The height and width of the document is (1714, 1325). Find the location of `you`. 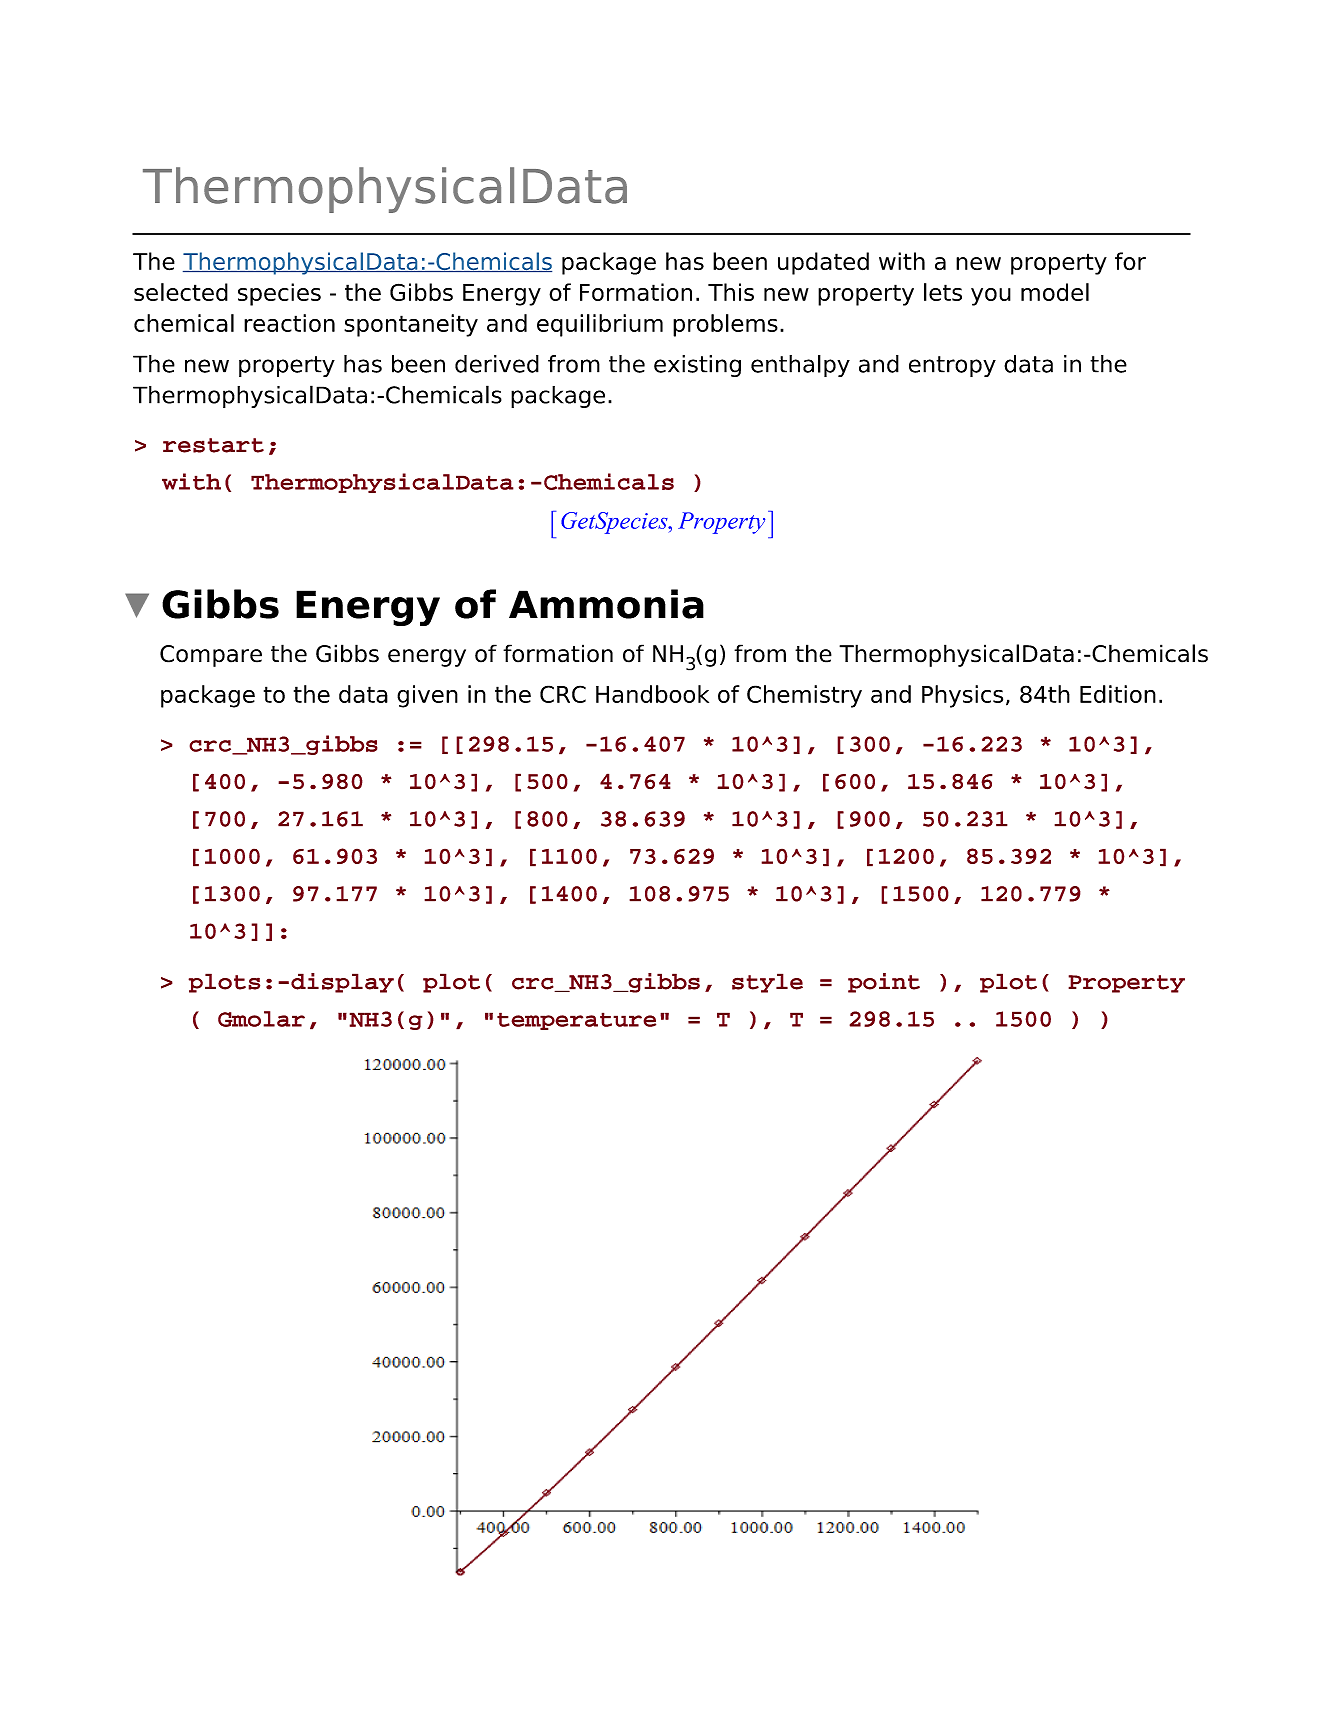

you is located at coordinates (991, 297).
